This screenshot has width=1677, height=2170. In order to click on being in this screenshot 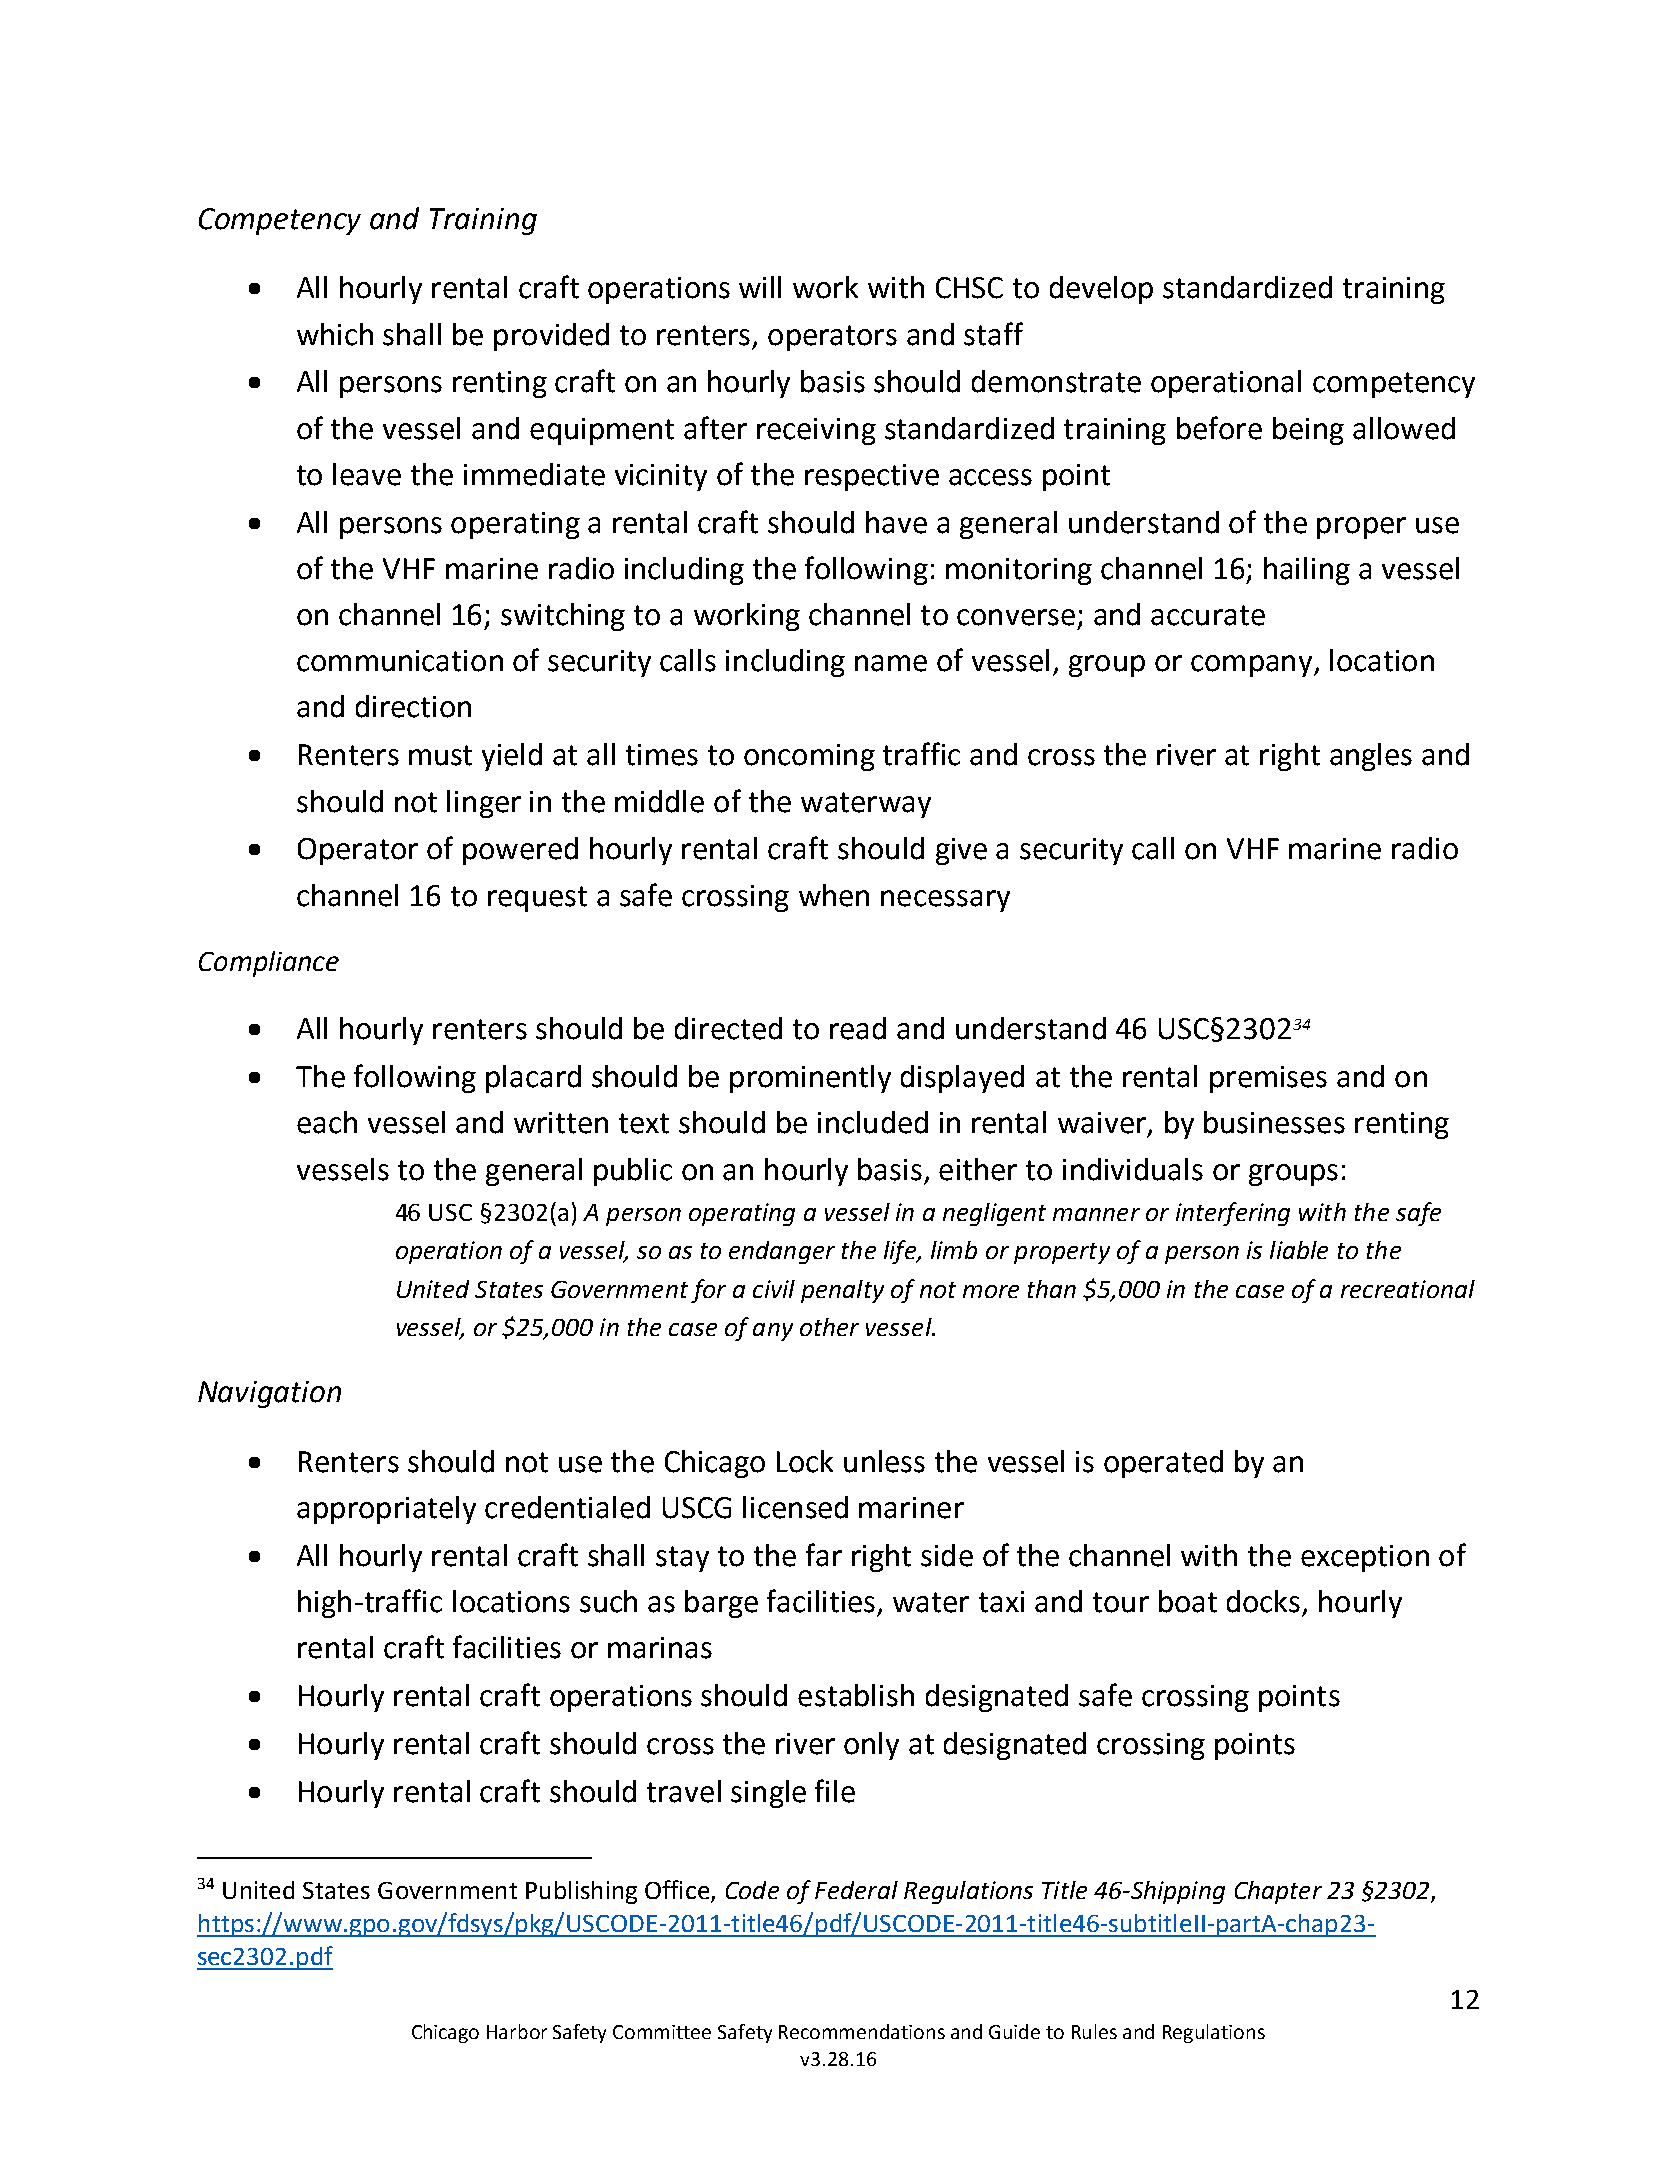, I will do `click(1308, 431)`.
